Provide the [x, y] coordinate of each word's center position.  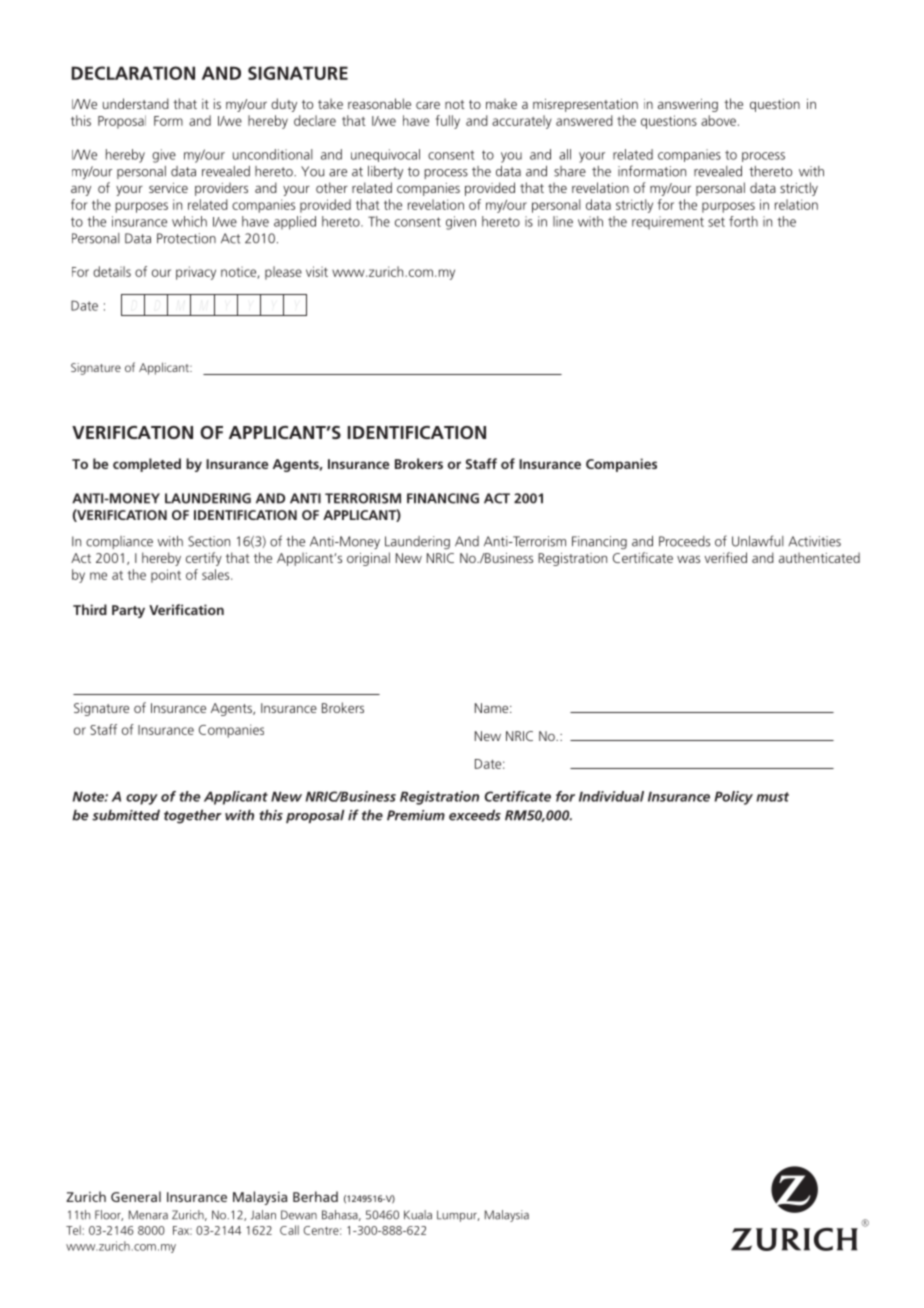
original [368, 559]
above [718, 120]
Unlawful [758, 541]
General [136, 1196]
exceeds [475, 815]
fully [448, 122]
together [193, 816]
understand [136, 103]
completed [147, 465]
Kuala [418, 1215]
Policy [733, 798]
